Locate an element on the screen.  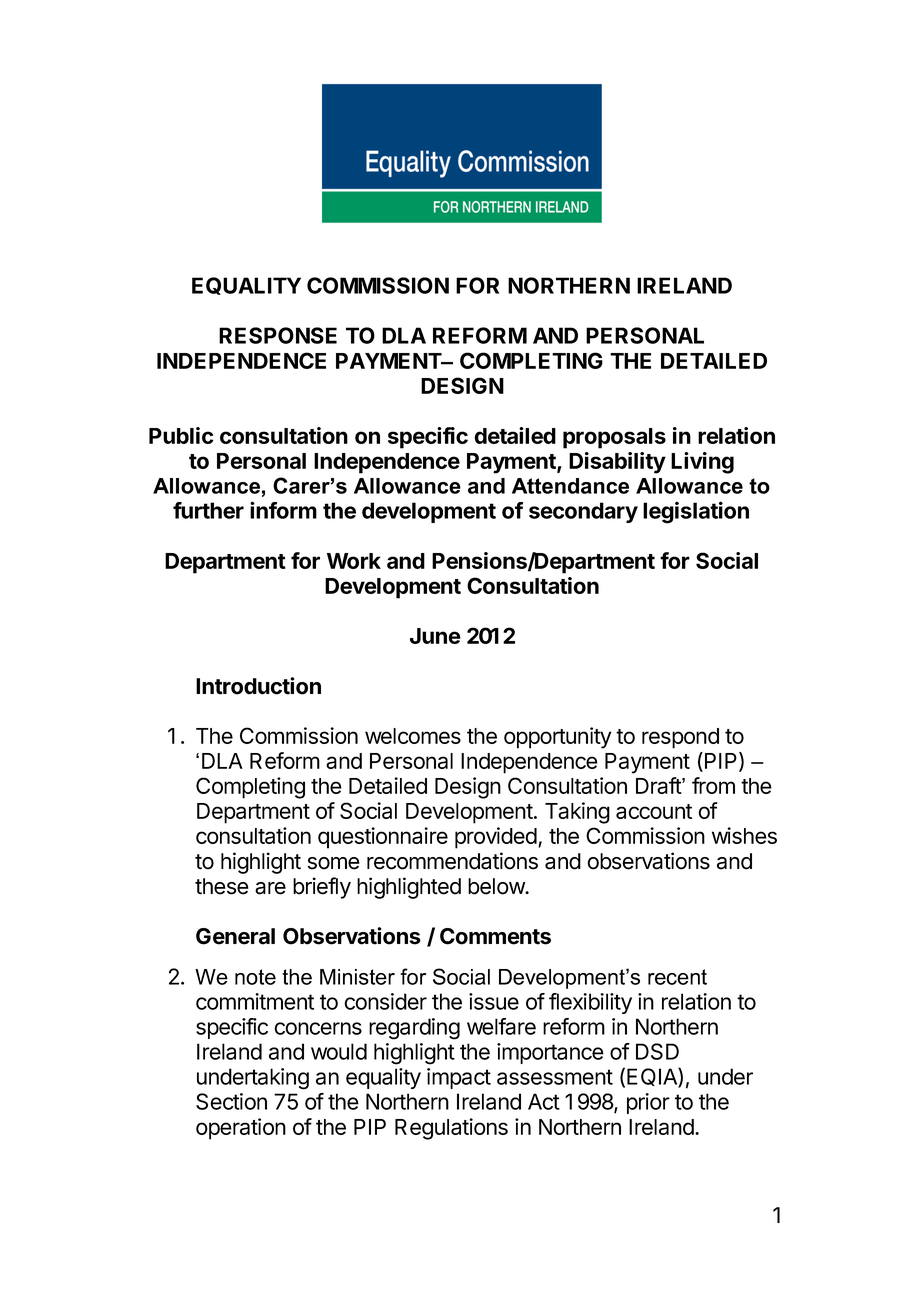
General is located at coordinates (235, 936).
